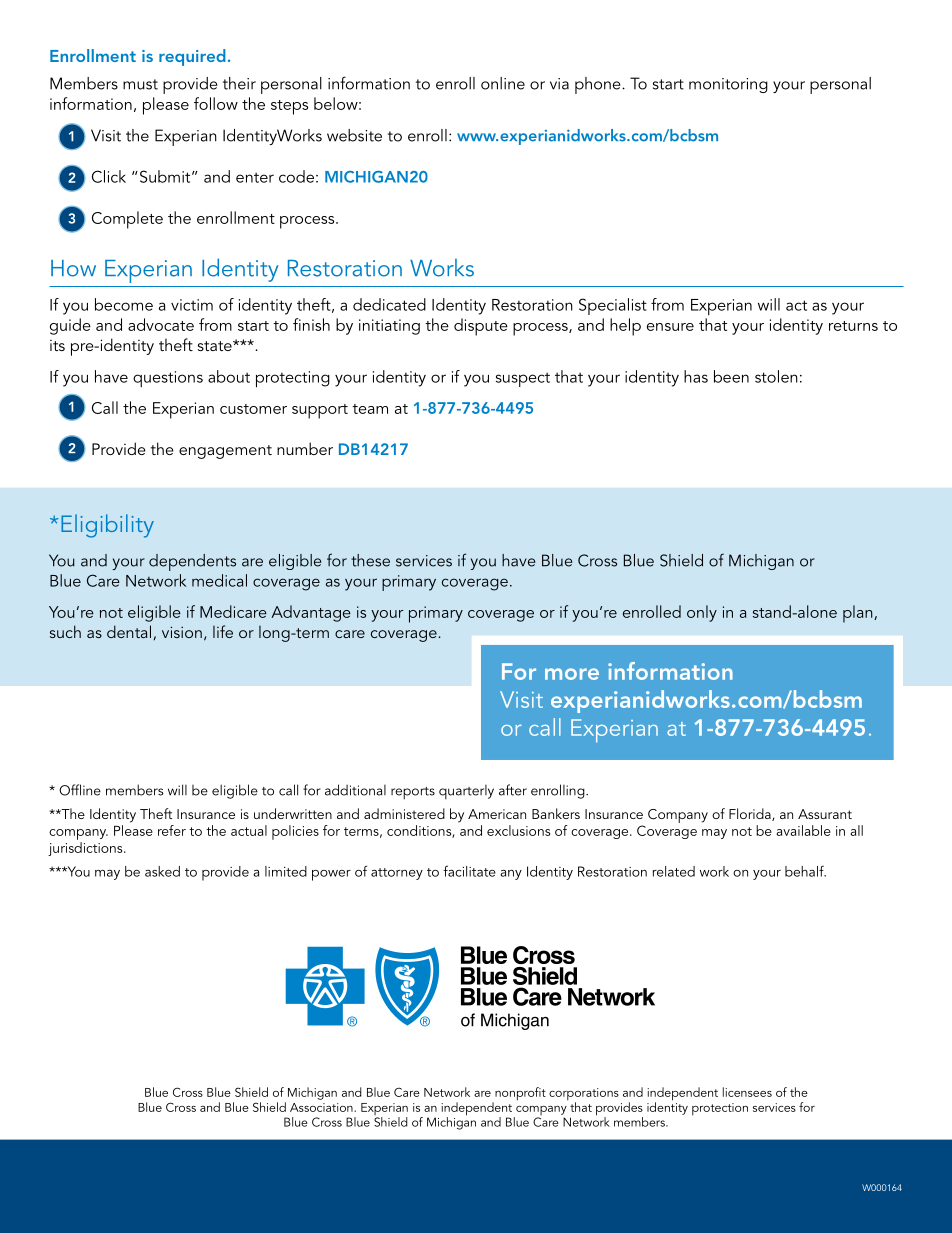 The height and width of the document is (1233, 952). Describe the element at coordinates (192, 562) in the document. I see `dependents` at that location.
